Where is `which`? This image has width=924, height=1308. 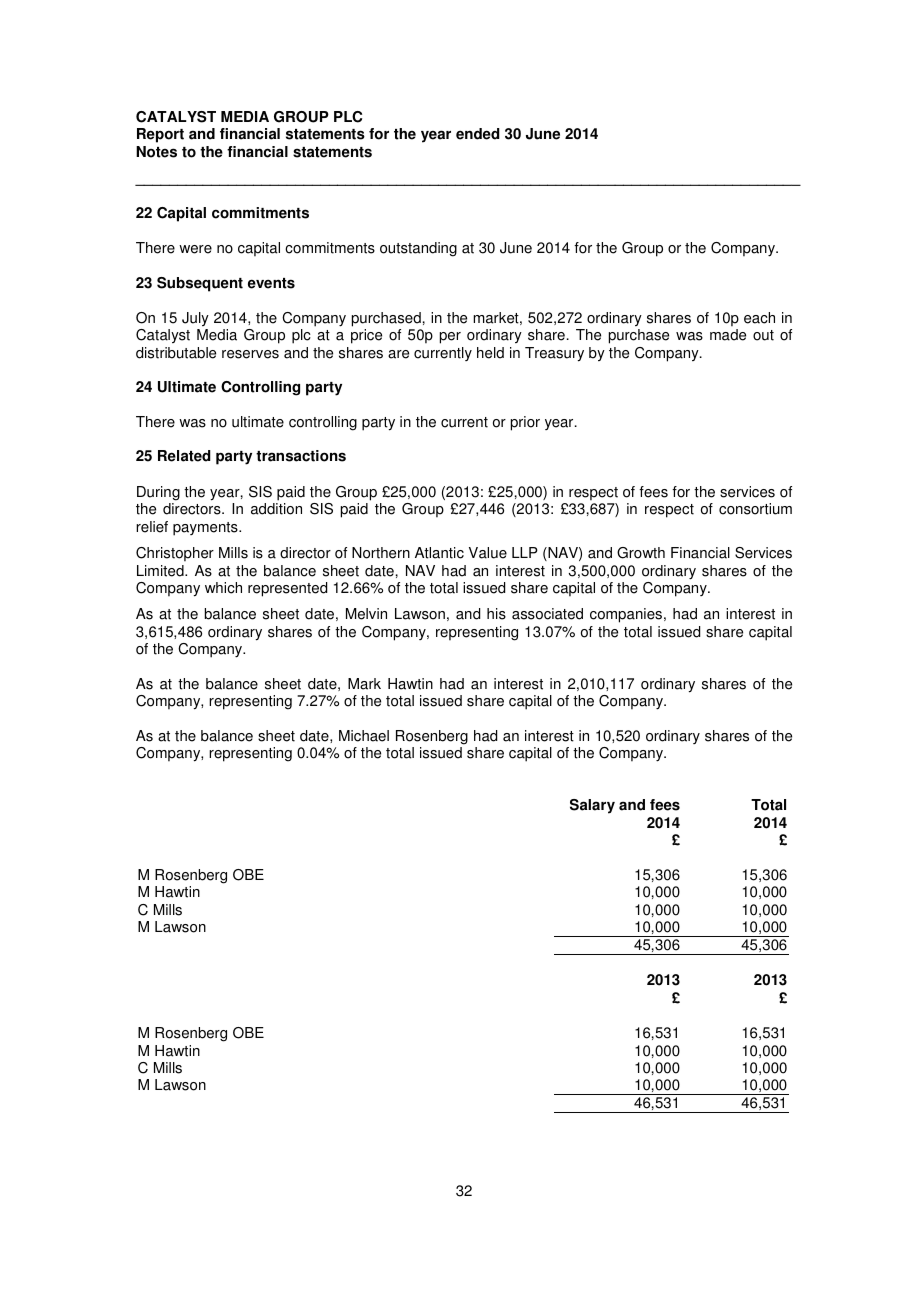 which is located at coordinates (223, 588).
